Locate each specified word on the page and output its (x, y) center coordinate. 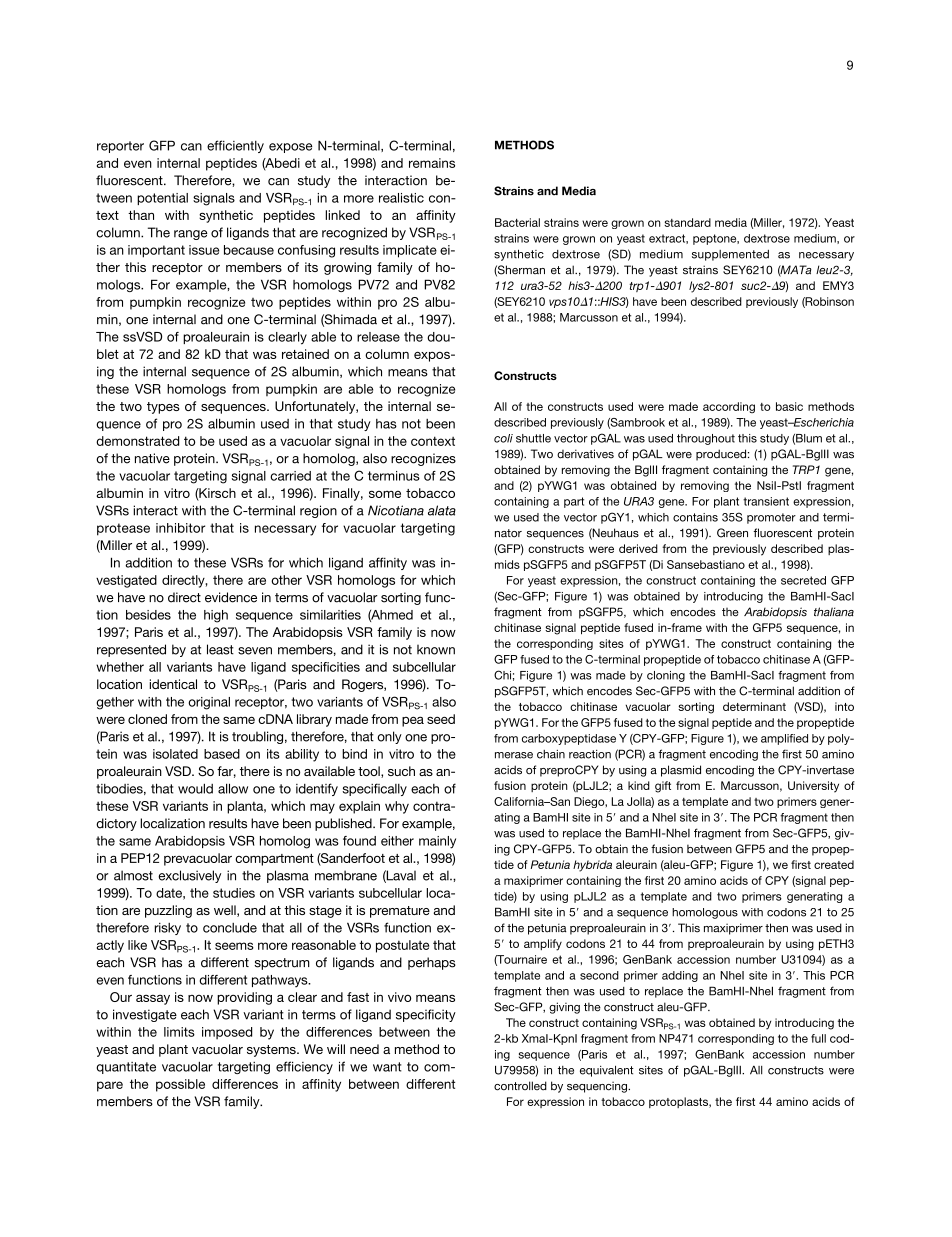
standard (687, 222)
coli (503, 438)
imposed (227, 1033)
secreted (803, 580)
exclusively (189, 876)
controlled (520, 1086)
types (163, 408)
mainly (437, 842)
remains (432, 163)
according (729, 407)
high (216, 616)
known (436, 649)
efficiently (235, 146)
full (818, 1038)
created (834, 864)
